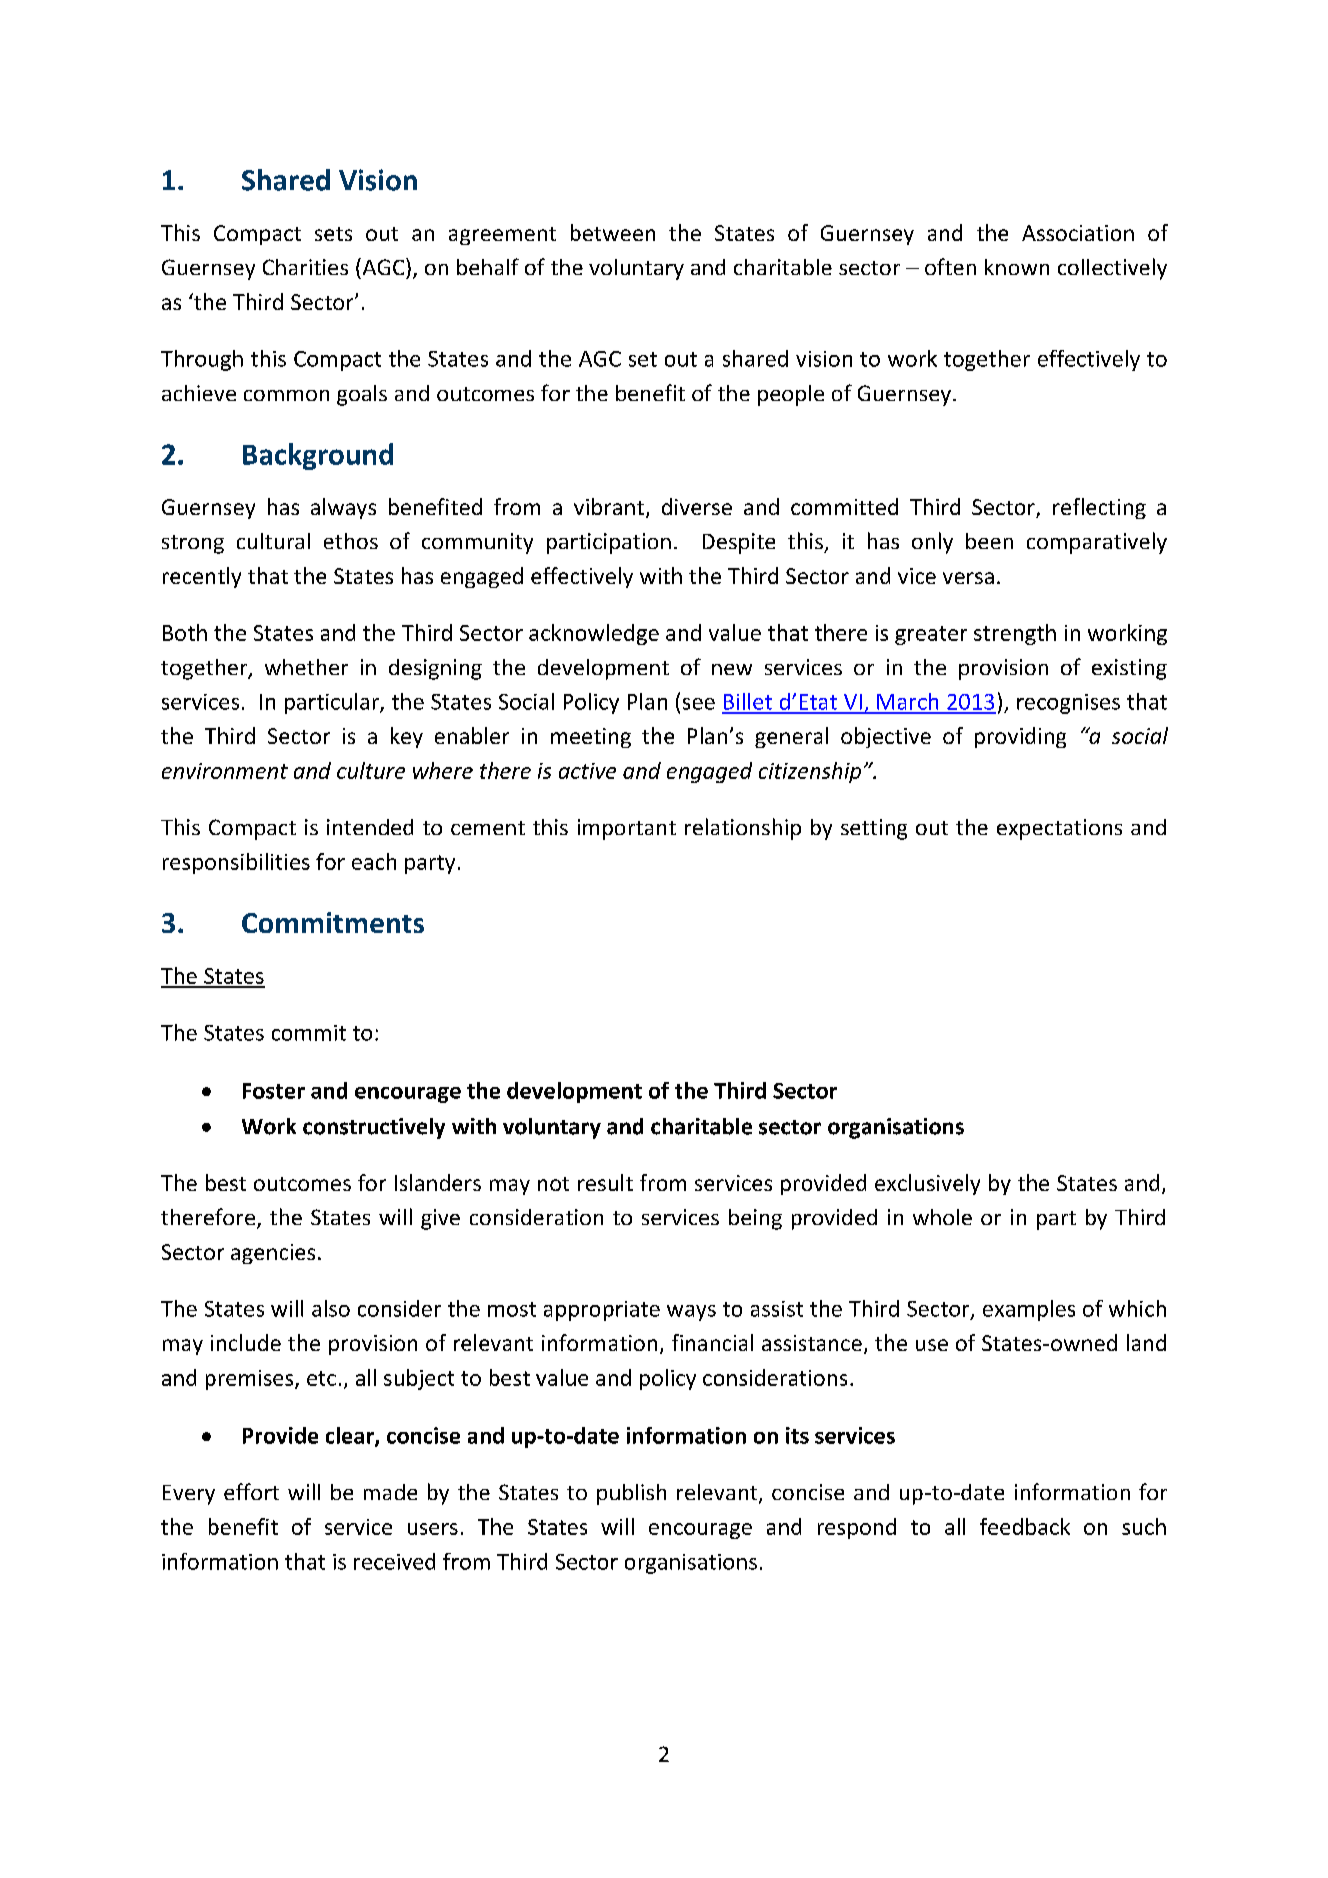  What do you see at coordinates (273, 1254) in the screenshot?
I see `agencies` at bounding box center [273, 1254].
